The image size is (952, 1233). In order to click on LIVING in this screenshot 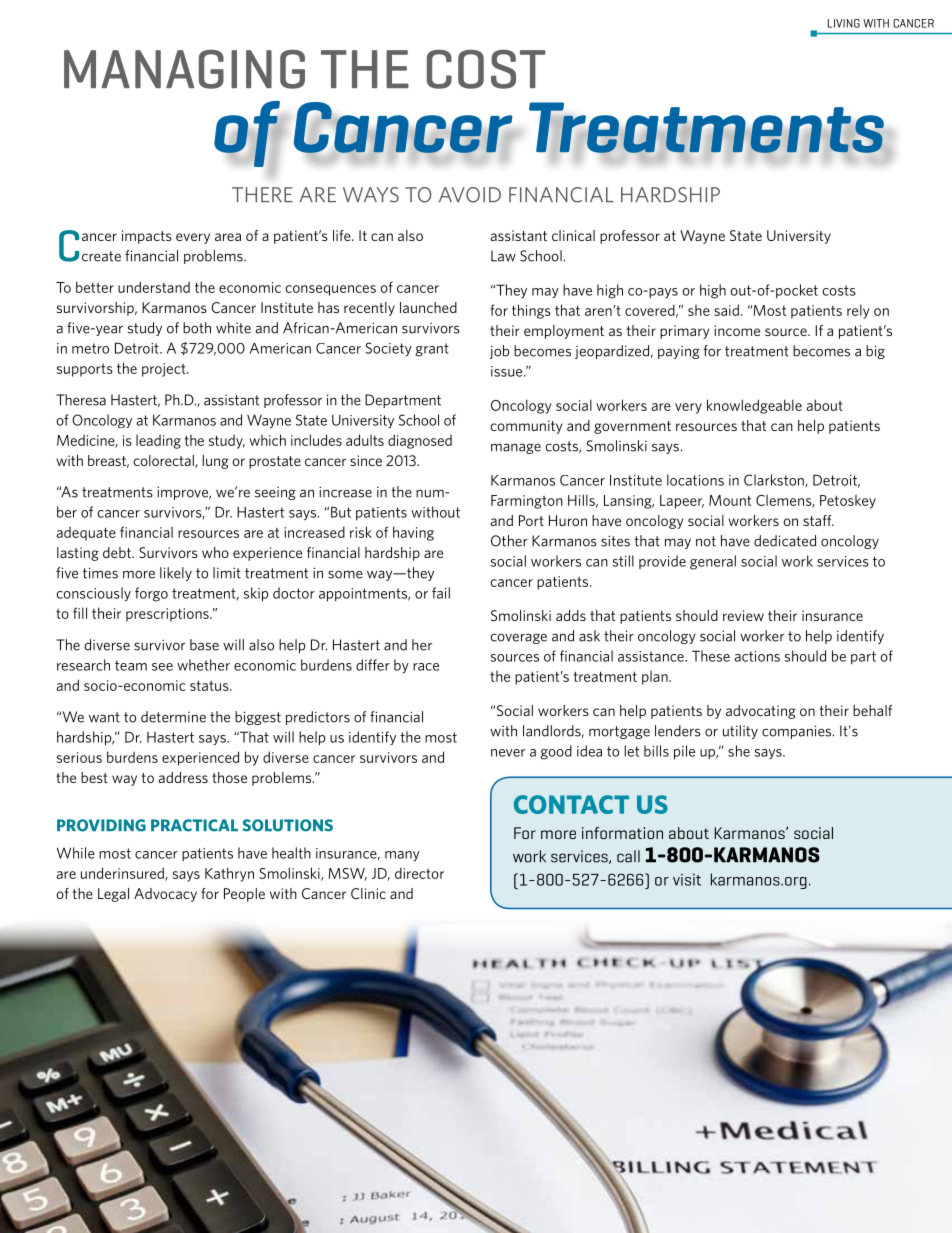, I will do `click(844, 23)`.
